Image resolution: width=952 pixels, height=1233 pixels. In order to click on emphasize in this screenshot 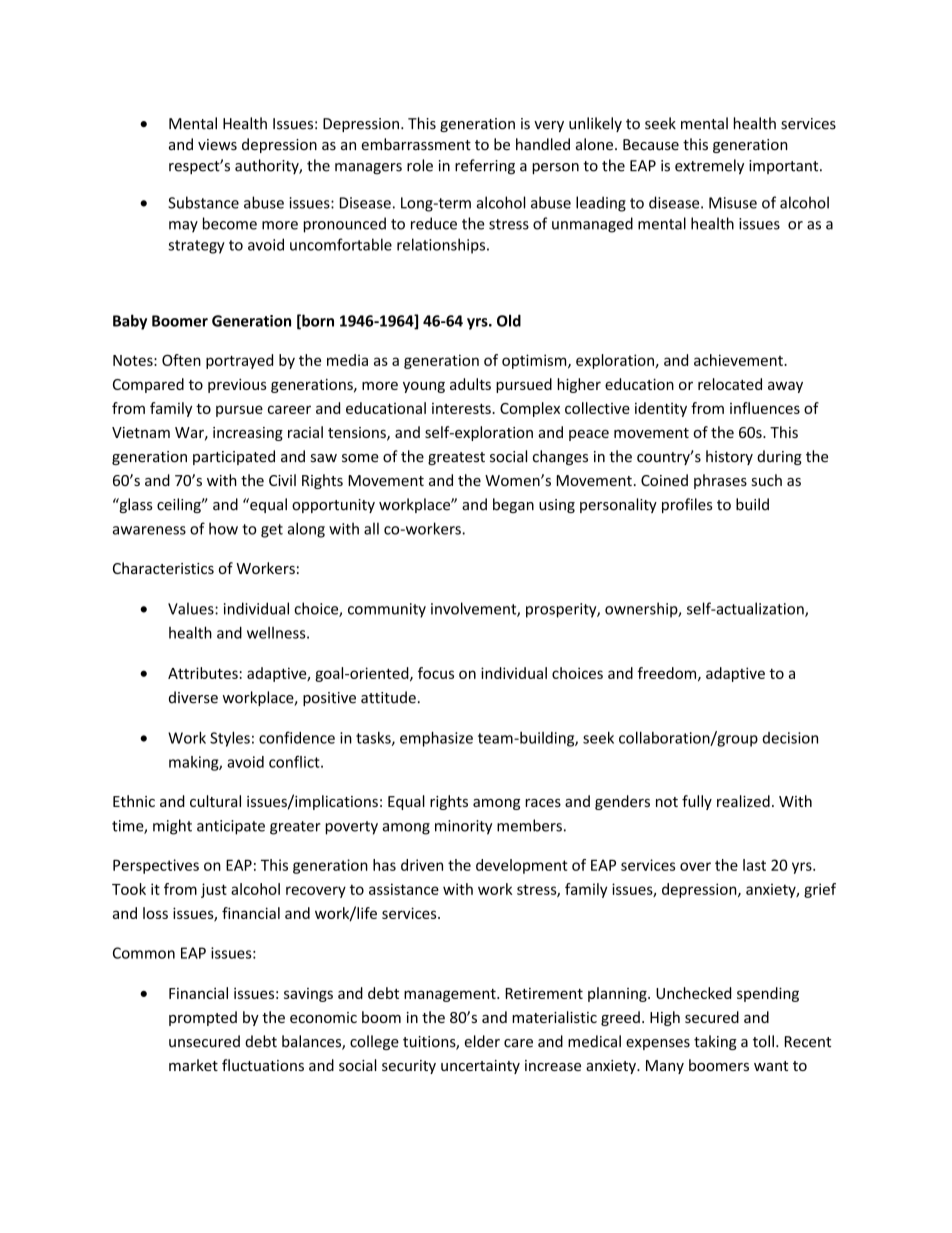, I will do `click(436, 739)`.
